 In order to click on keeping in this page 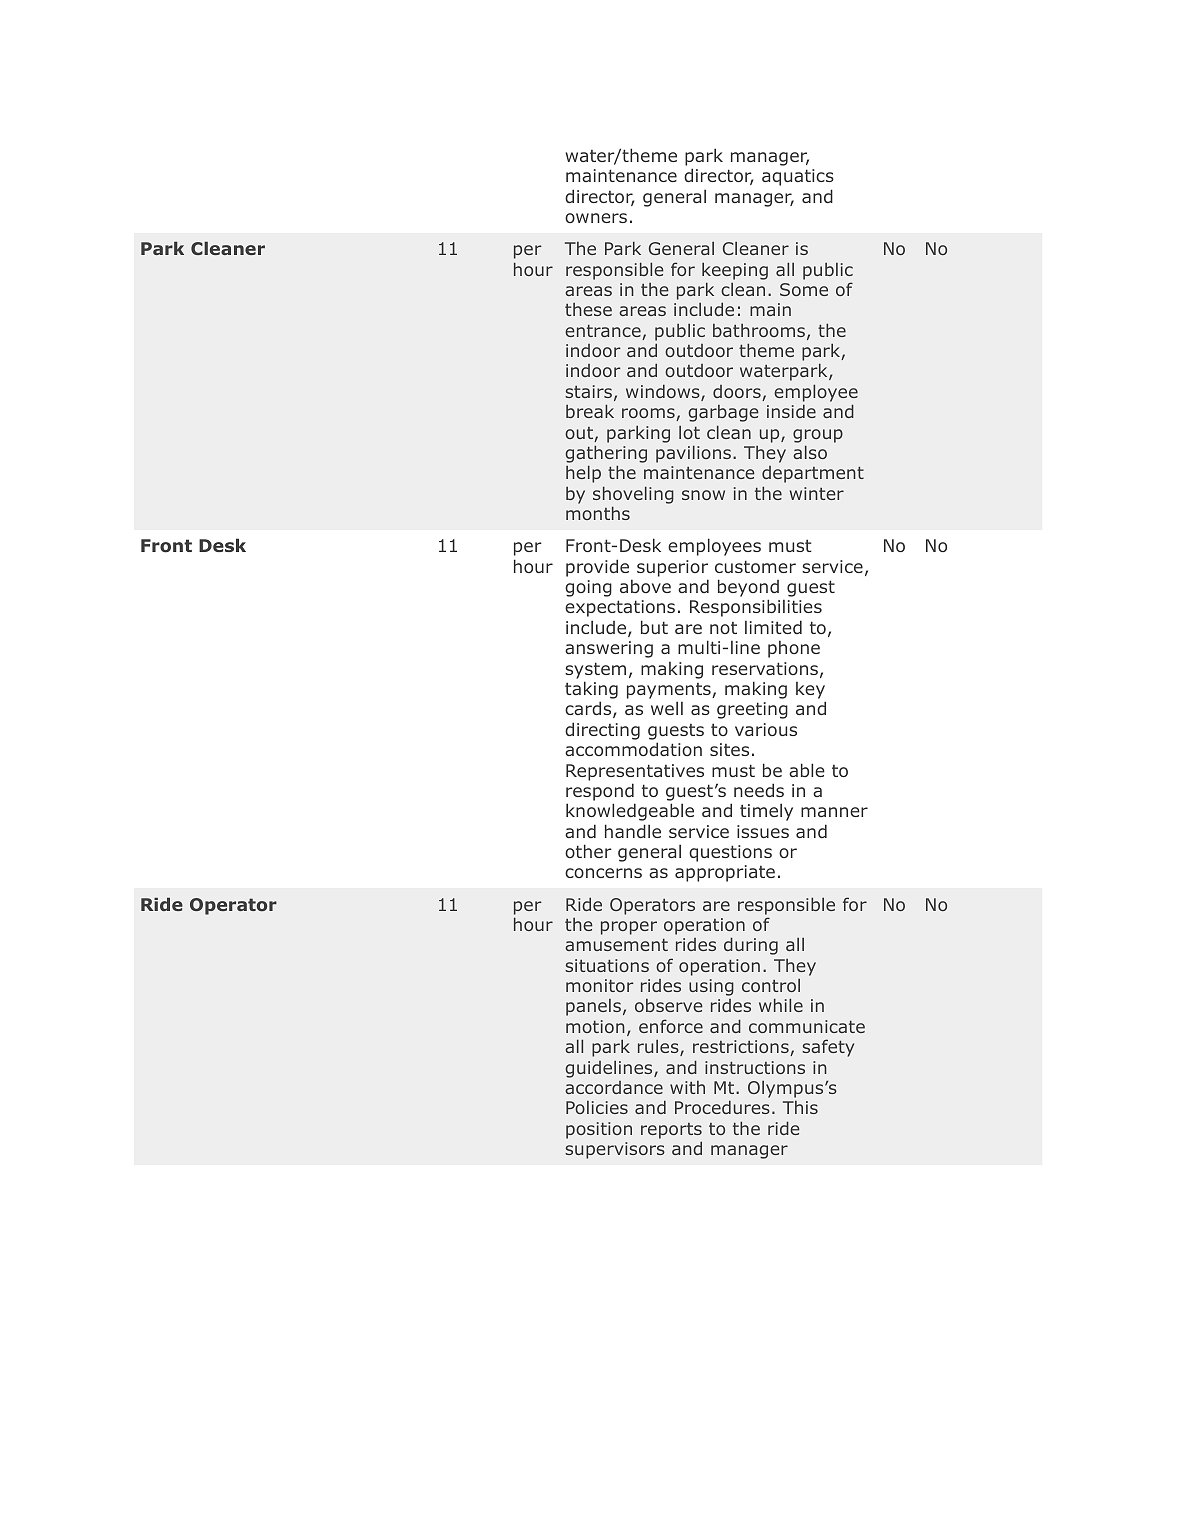, I will do `click(735, 271)`.
